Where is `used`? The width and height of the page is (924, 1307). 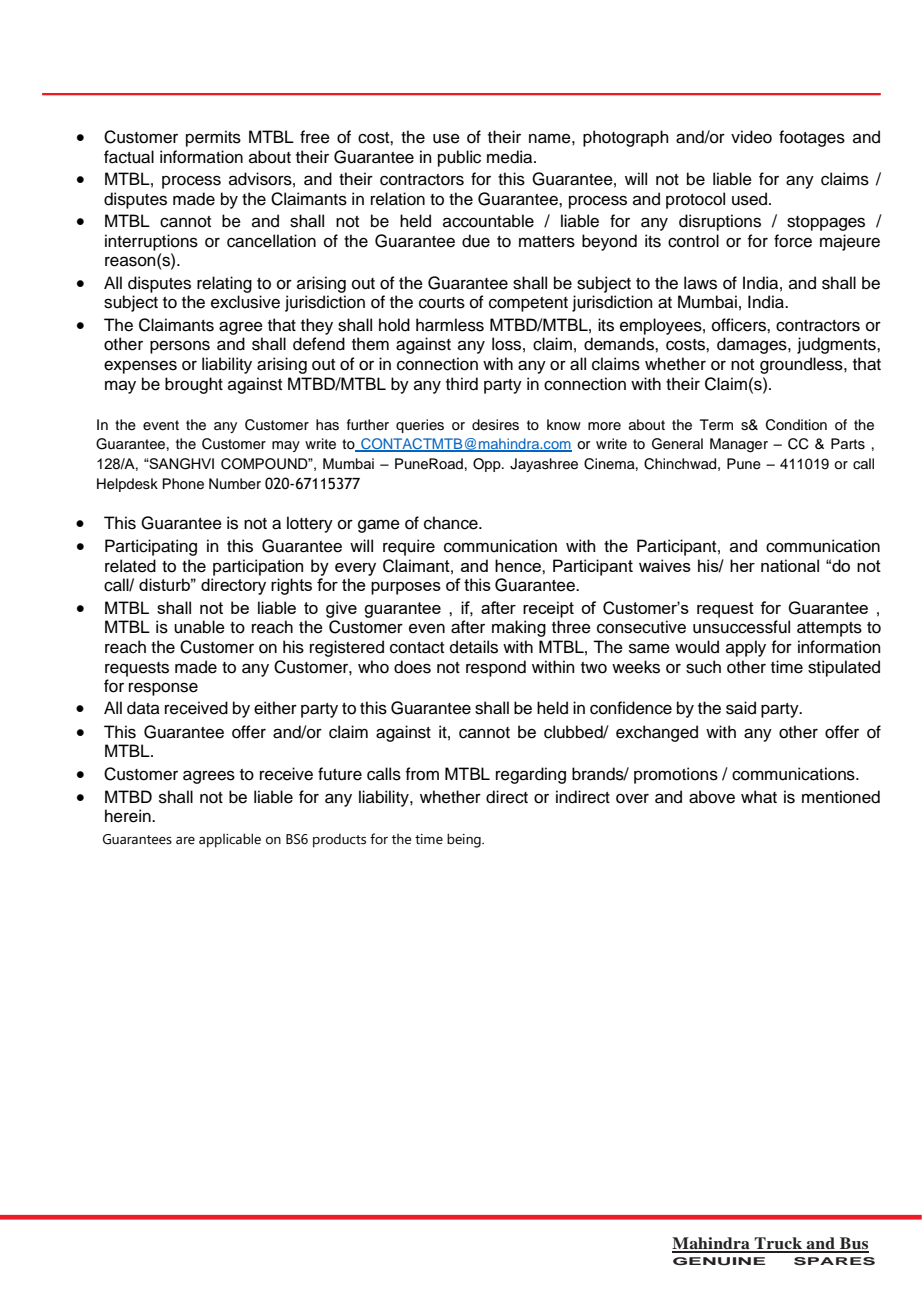 used is located at coordinates (751, 199).
